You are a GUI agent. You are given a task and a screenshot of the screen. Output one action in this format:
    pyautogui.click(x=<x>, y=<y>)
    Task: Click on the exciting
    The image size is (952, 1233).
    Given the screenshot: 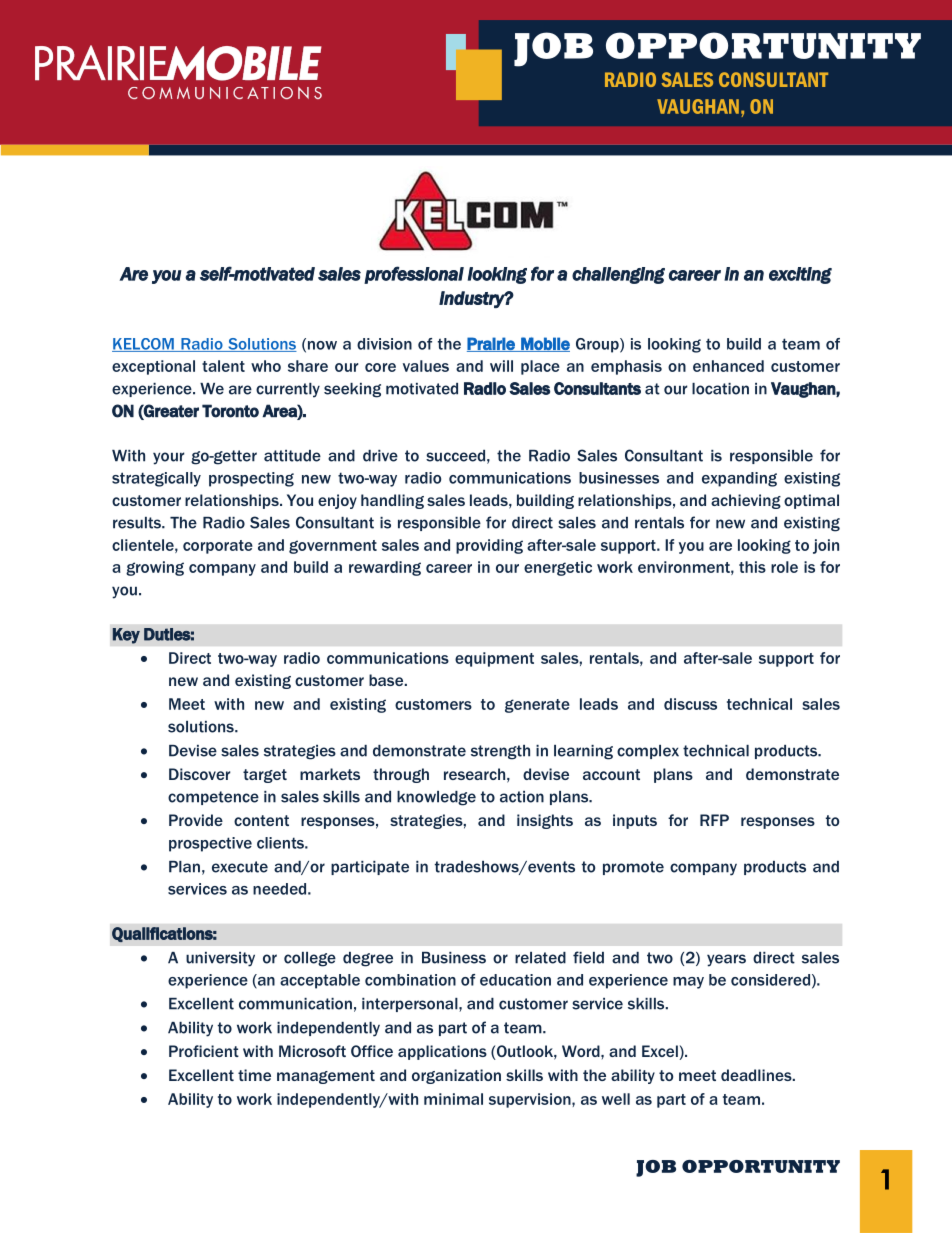 What is the action you would take?
    pyautogui.click(x=800, y=275)
